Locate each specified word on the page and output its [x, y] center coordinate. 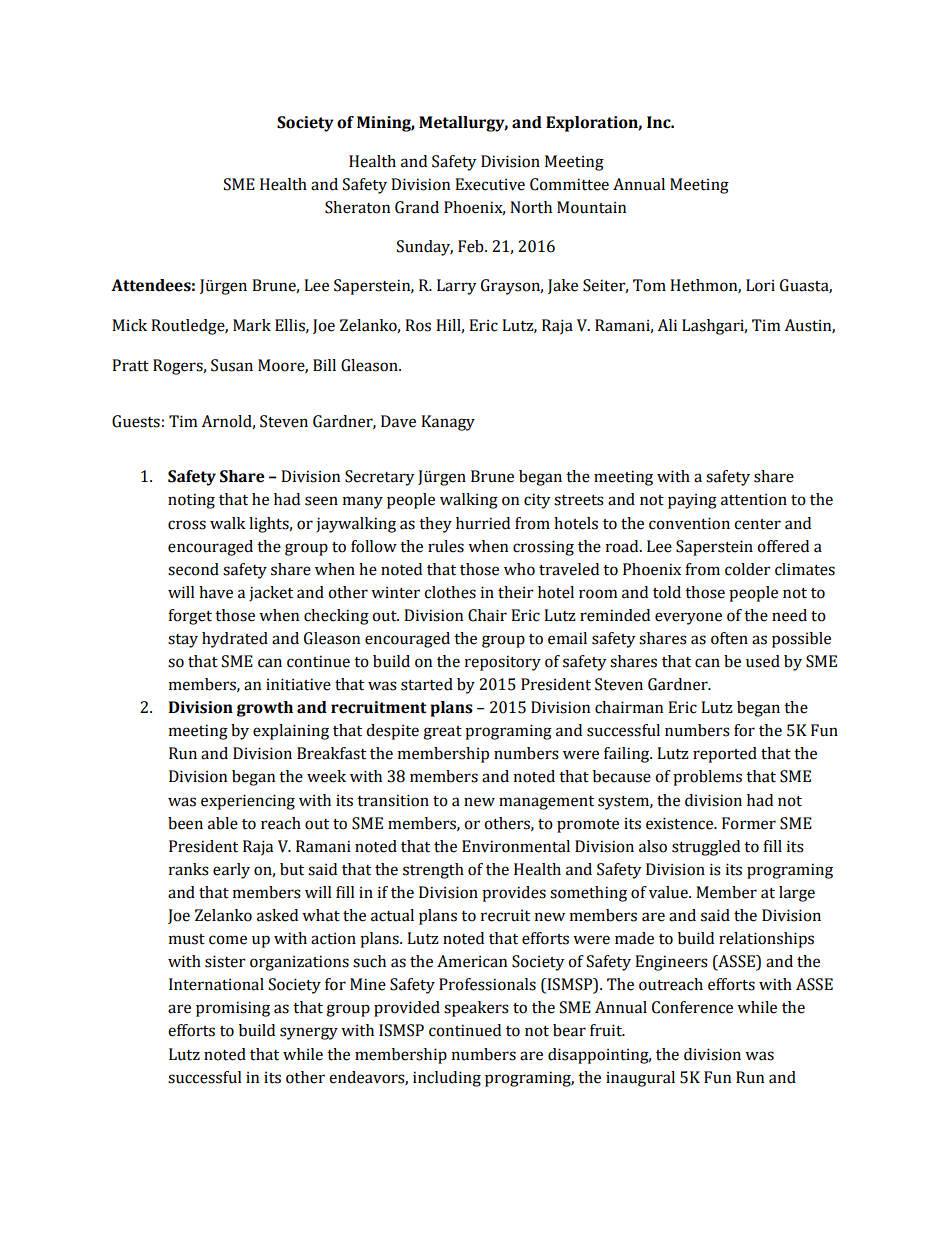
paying [692, 501]
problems [707, 778]
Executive [490, 184]
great [442, 733]
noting [191, 501]
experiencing [248, 802]
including [447, 1079]
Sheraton [357, 207]
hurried [483, 523]
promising [233, 1009]
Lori [760, 285]
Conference [692, 1007]
